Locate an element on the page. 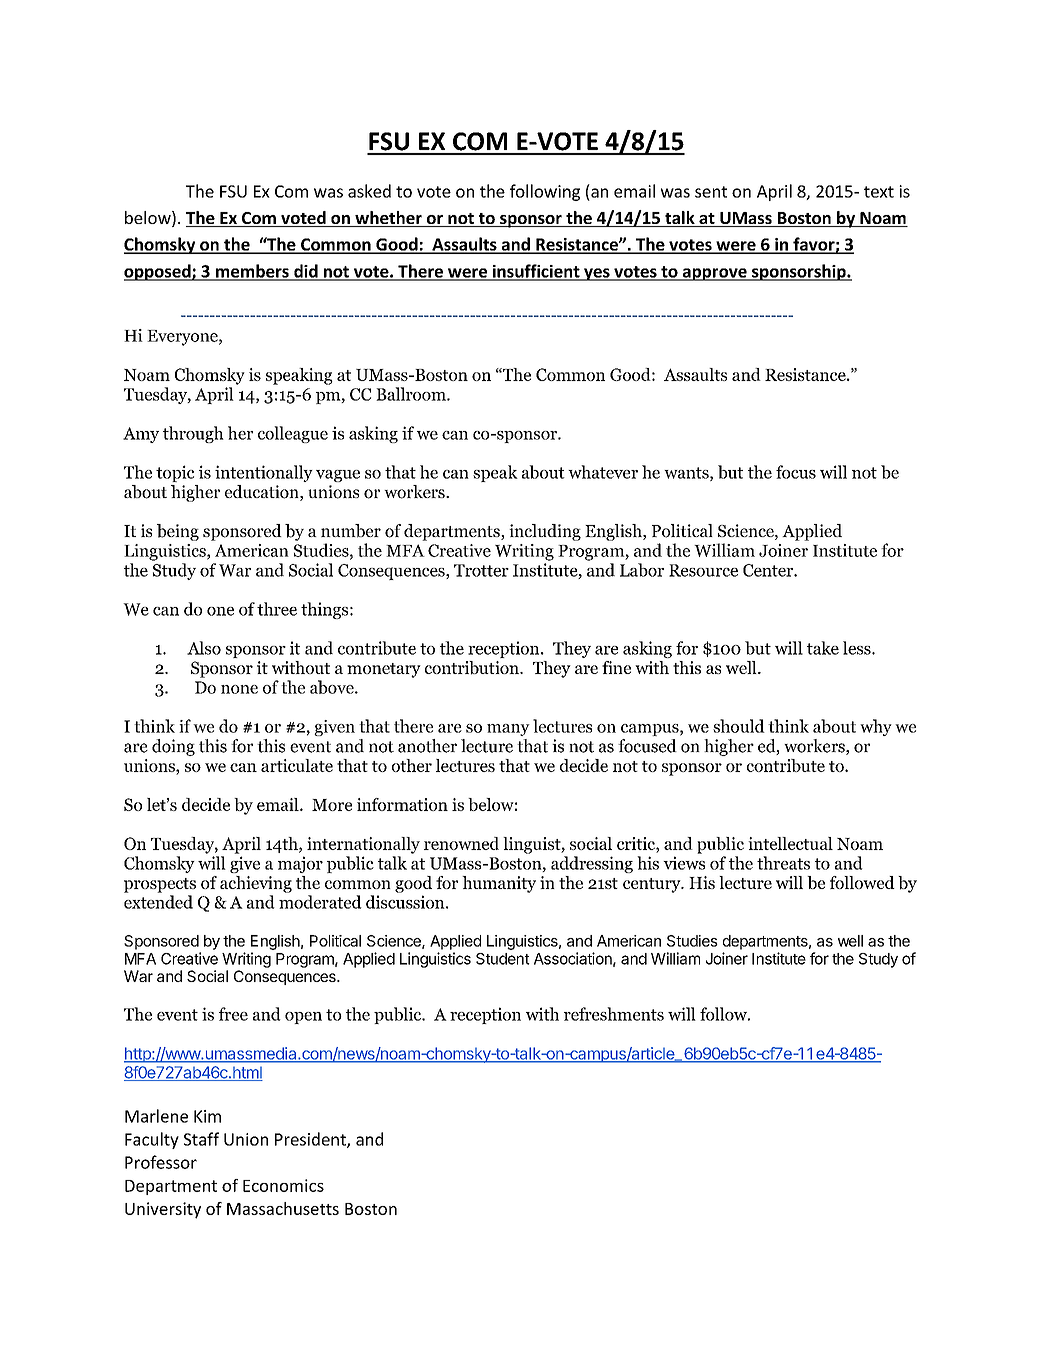  President is located at coordinates (311, 1140).
